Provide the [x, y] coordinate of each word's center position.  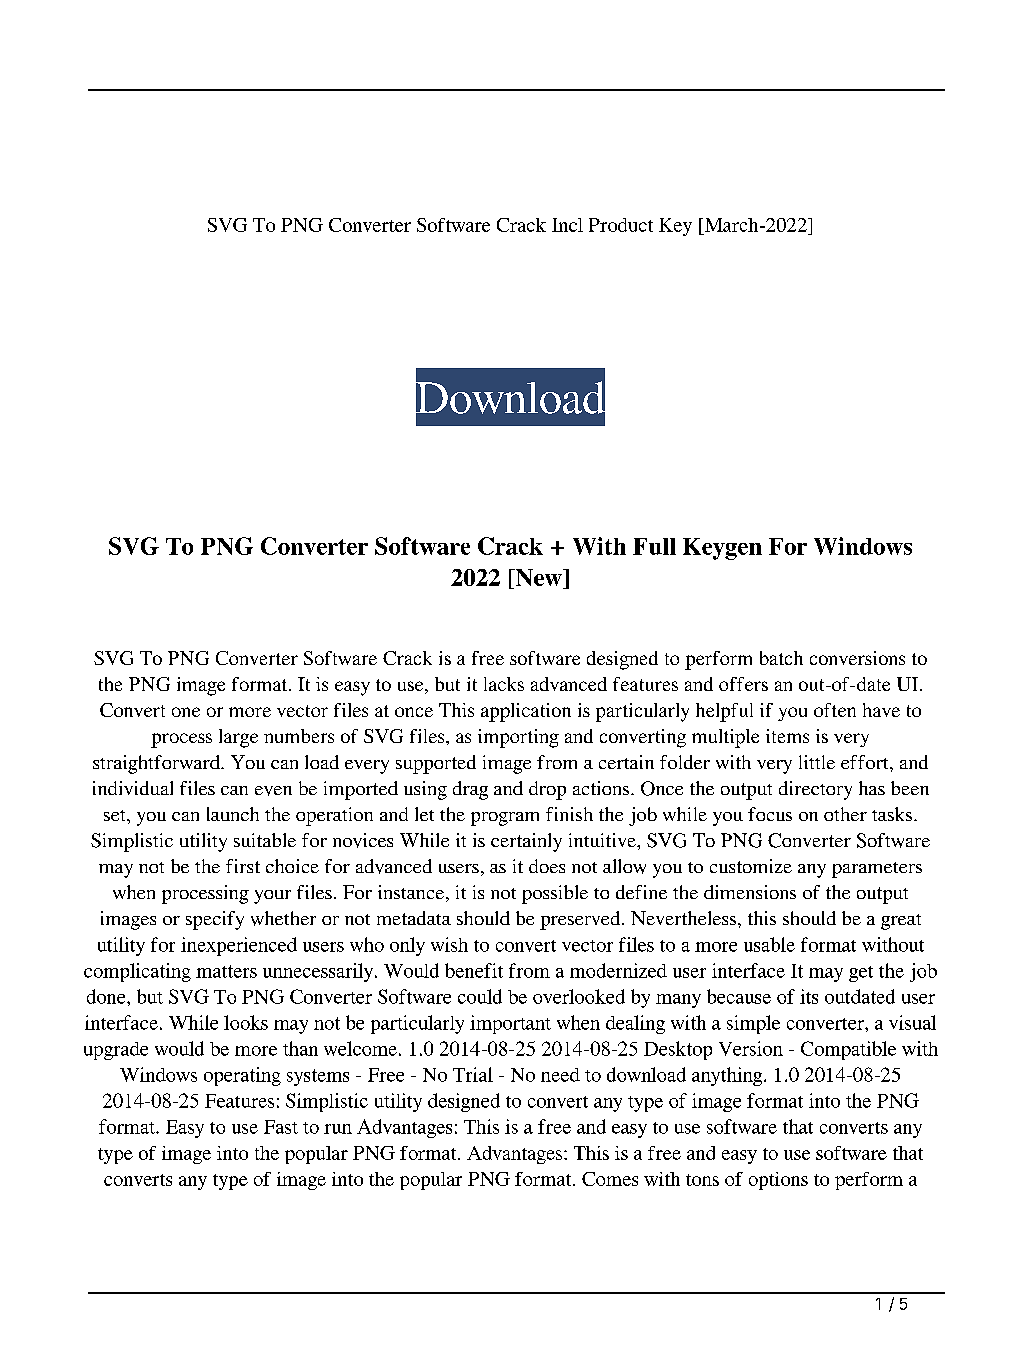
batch [781, 658]
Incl [567, 225]
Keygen [722, 549]
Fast [281, 1127]
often [835, 710]
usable [769, 944]
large [238, 738]
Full [654, 546]
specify [215, 920]
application [526, 712]
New [538, 579]
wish [449, 944]
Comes [610, 1179]
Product [621, 225]
